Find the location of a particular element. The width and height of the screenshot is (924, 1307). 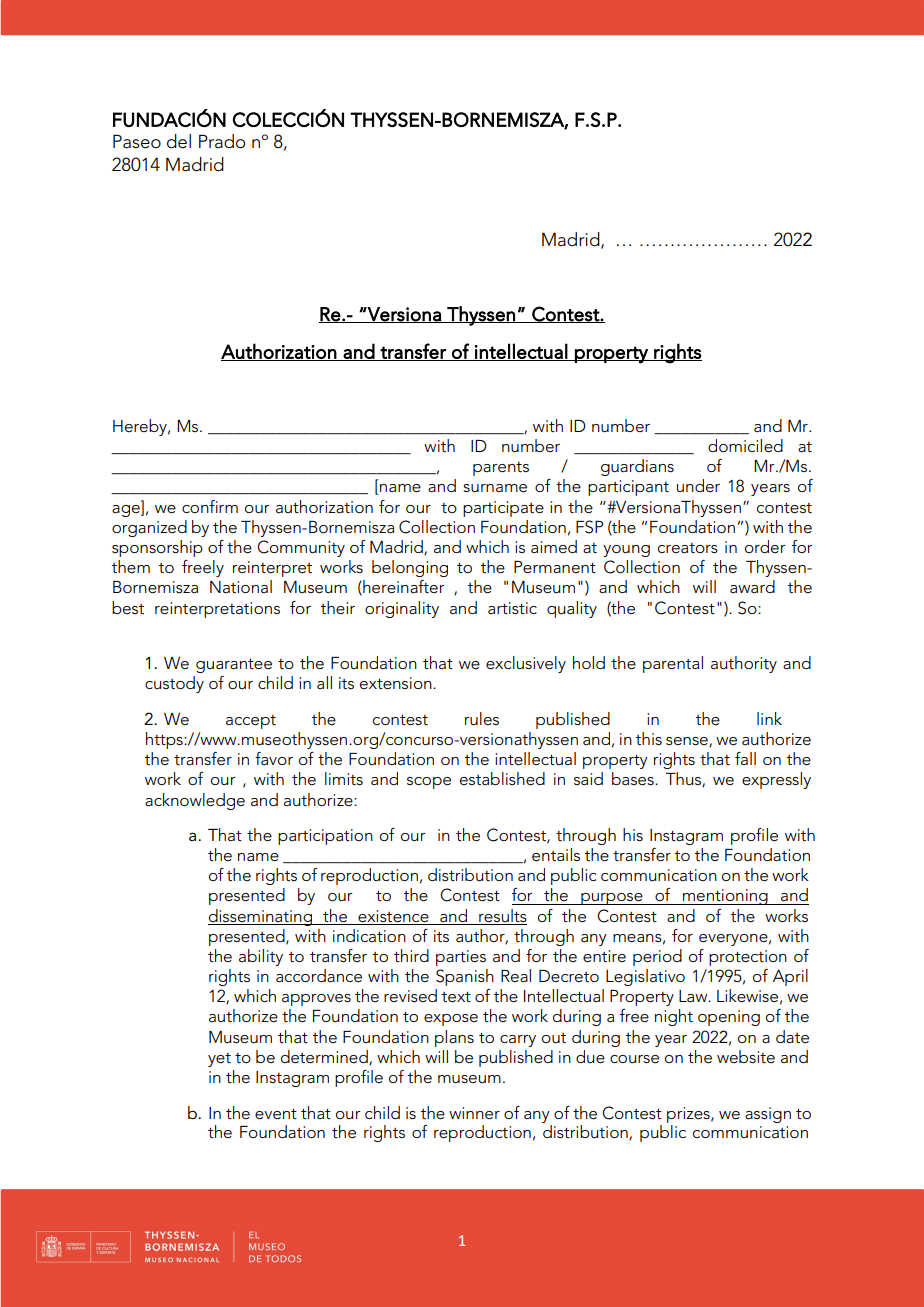

Prado is located at coordinates (222, 141).
